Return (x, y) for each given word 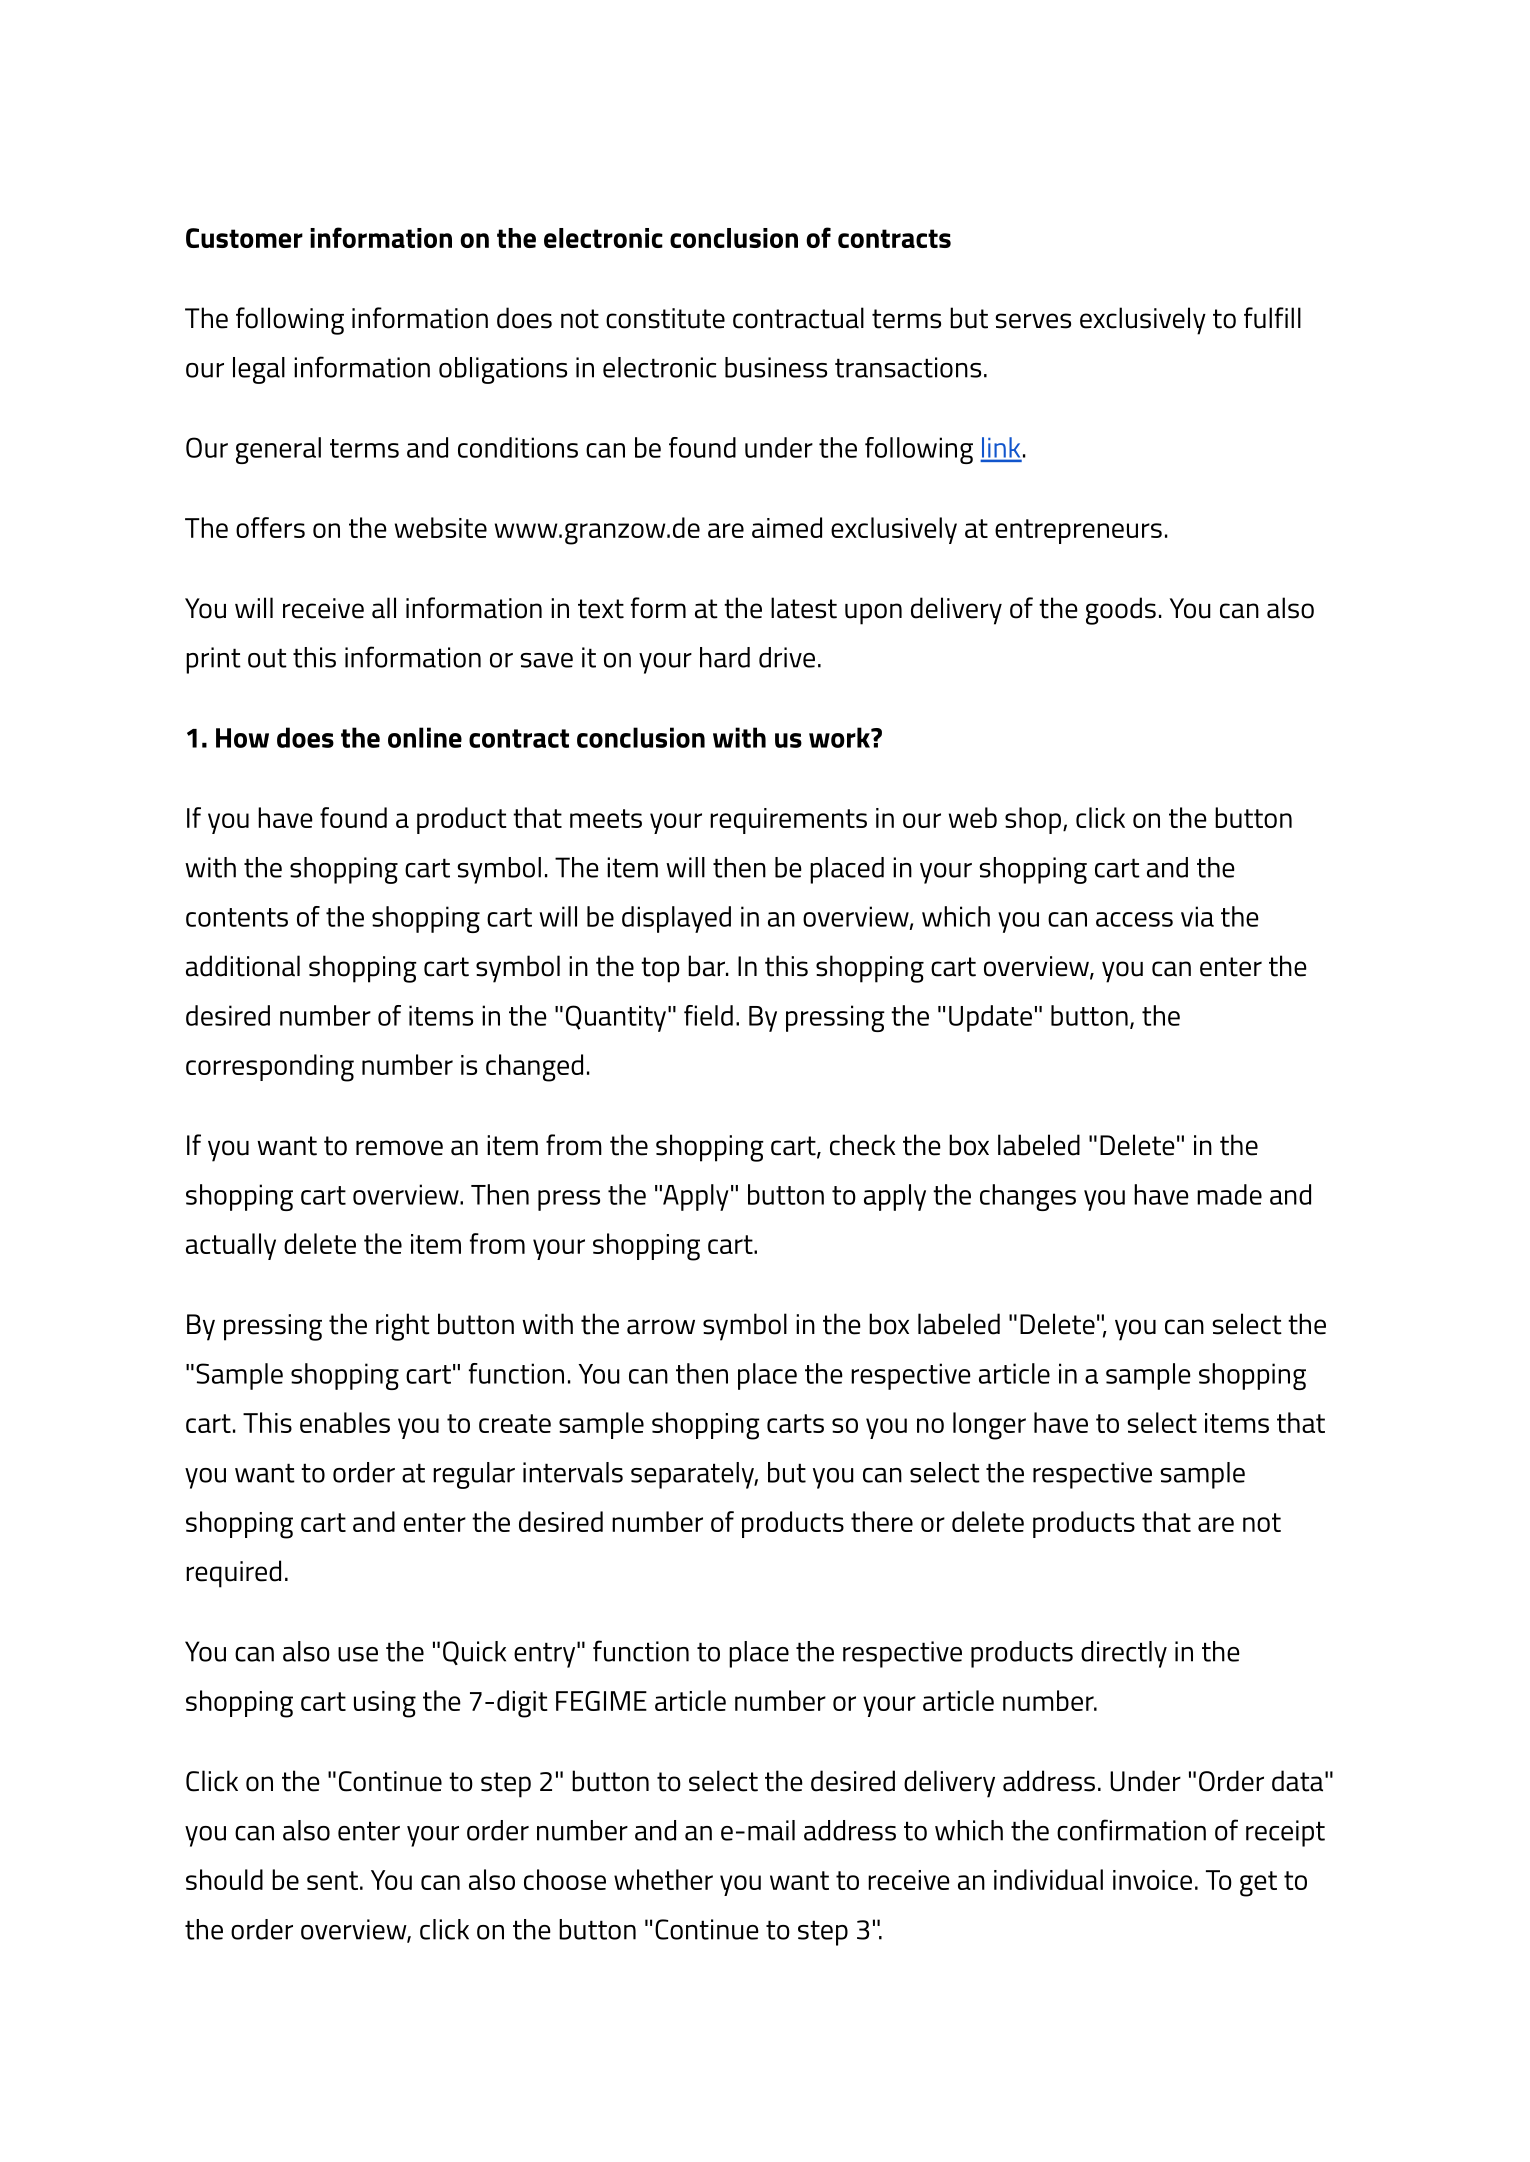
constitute (665, 318)
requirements (788, 821)
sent (332, 1880)
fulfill (1272, 318)
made (1229, 1194)
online (425, 737)
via (1197, 916)
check (862, 1145)
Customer (244, 238)
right (403, 1327)
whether (663, 1879)
